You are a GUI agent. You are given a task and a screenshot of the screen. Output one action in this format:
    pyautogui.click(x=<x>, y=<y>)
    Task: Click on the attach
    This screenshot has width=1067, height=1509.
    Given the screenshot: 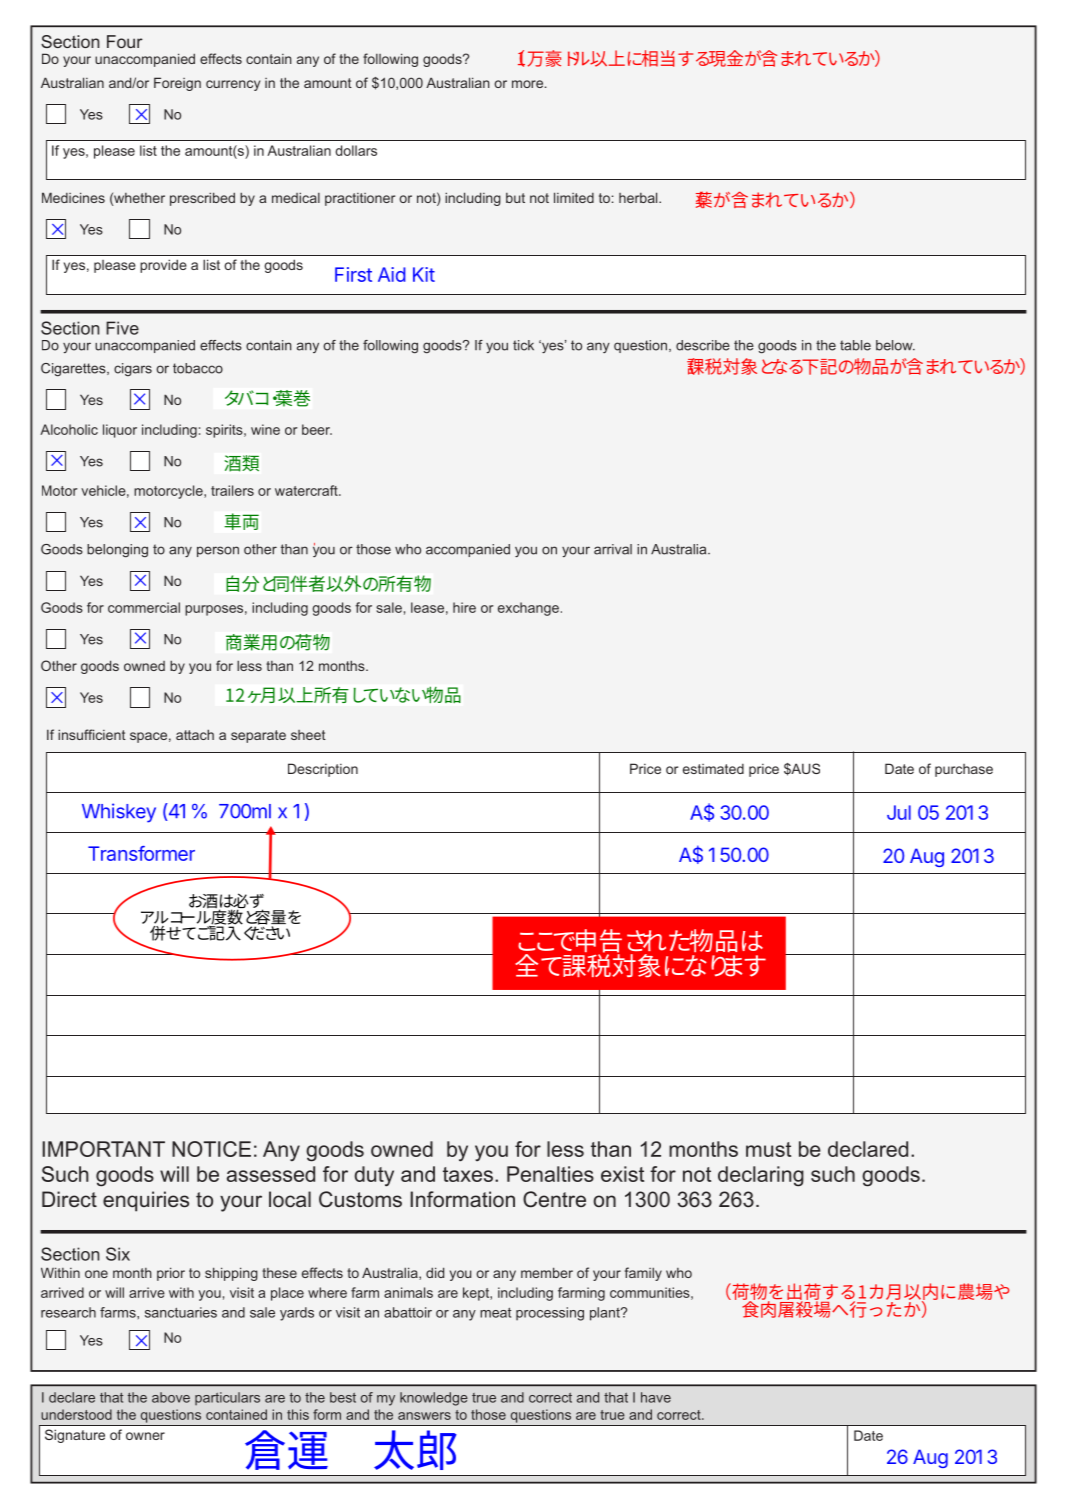 What is the action you would take?
    pyautogui.click(x=195, y=734)
